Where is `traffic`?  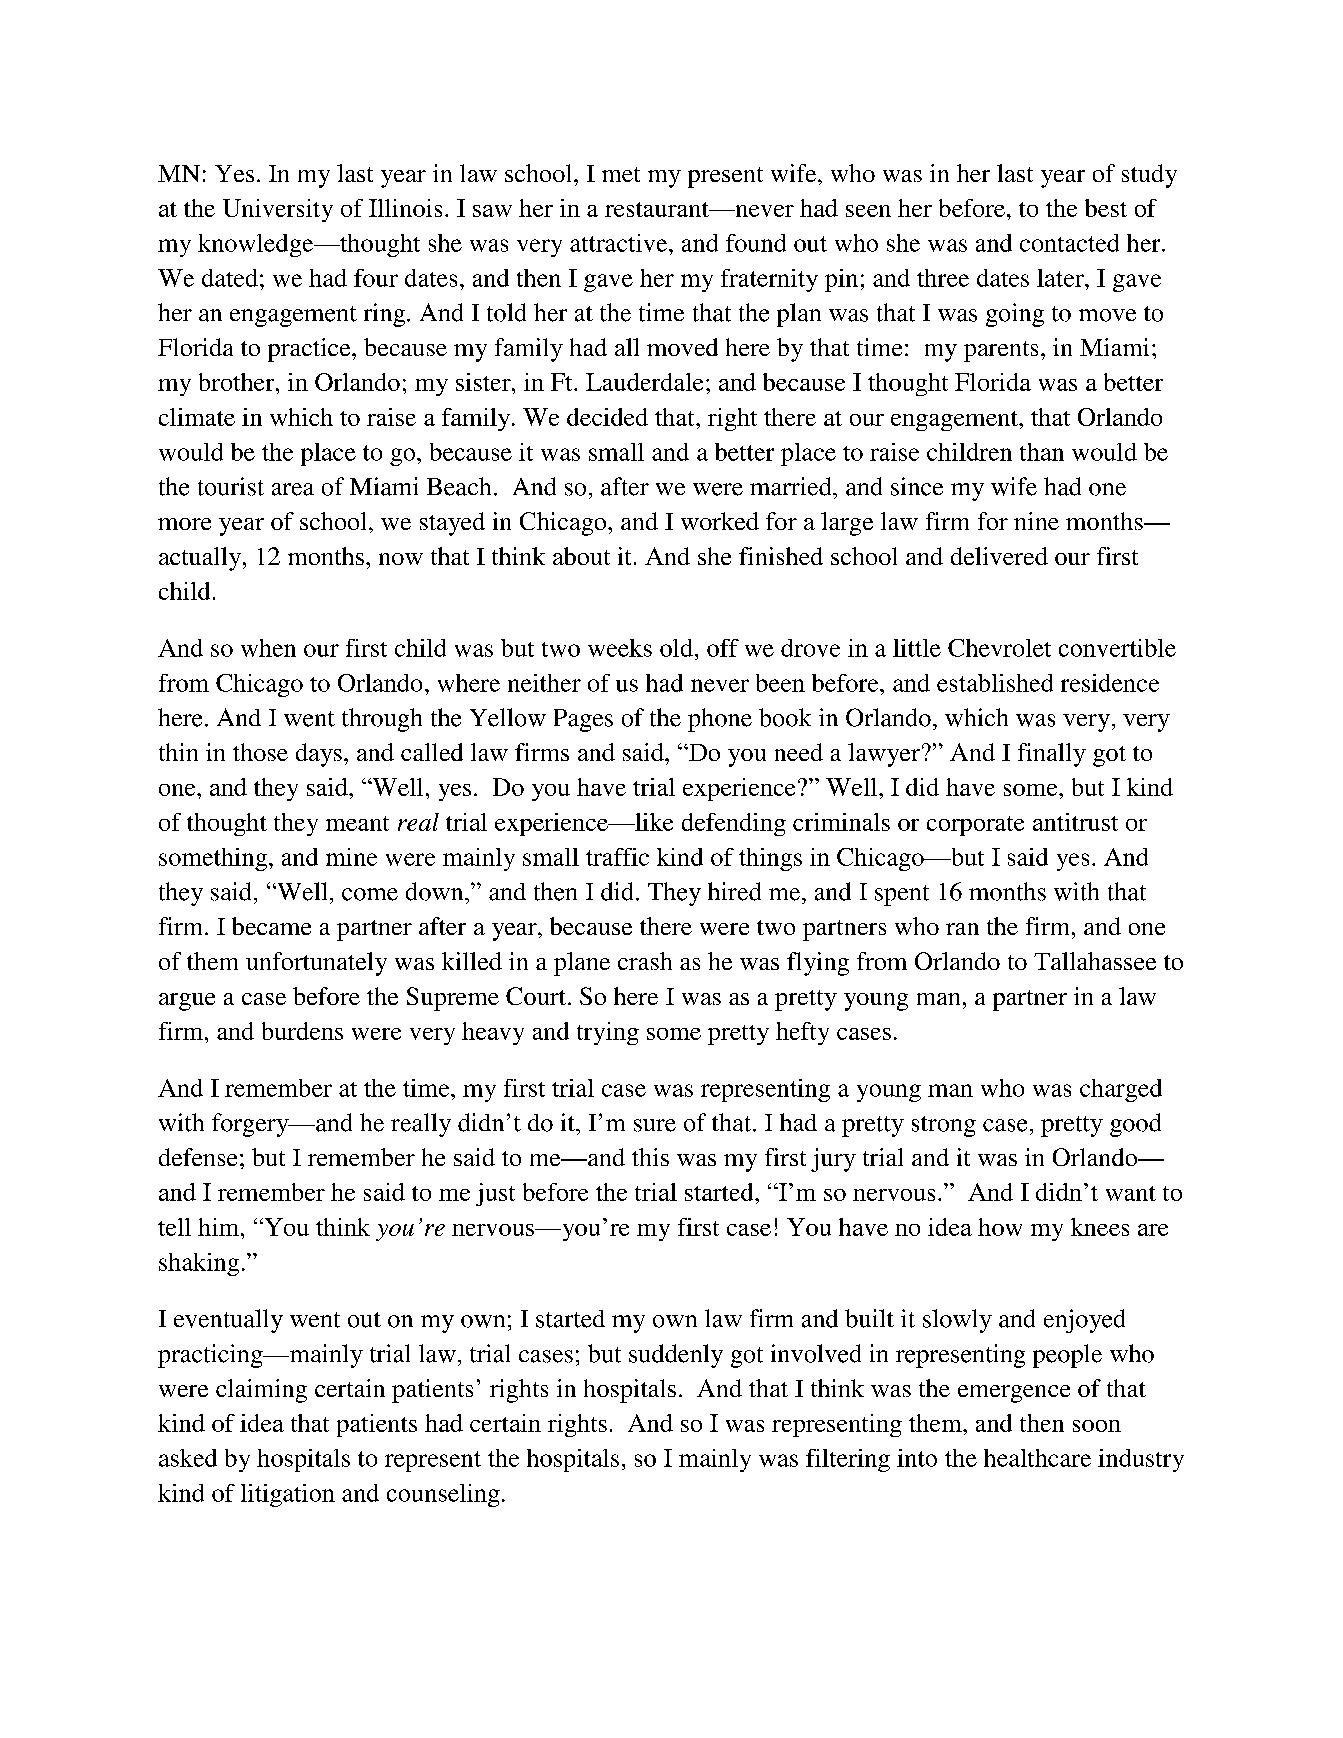
traffic is located at coordinates (617, 857).
